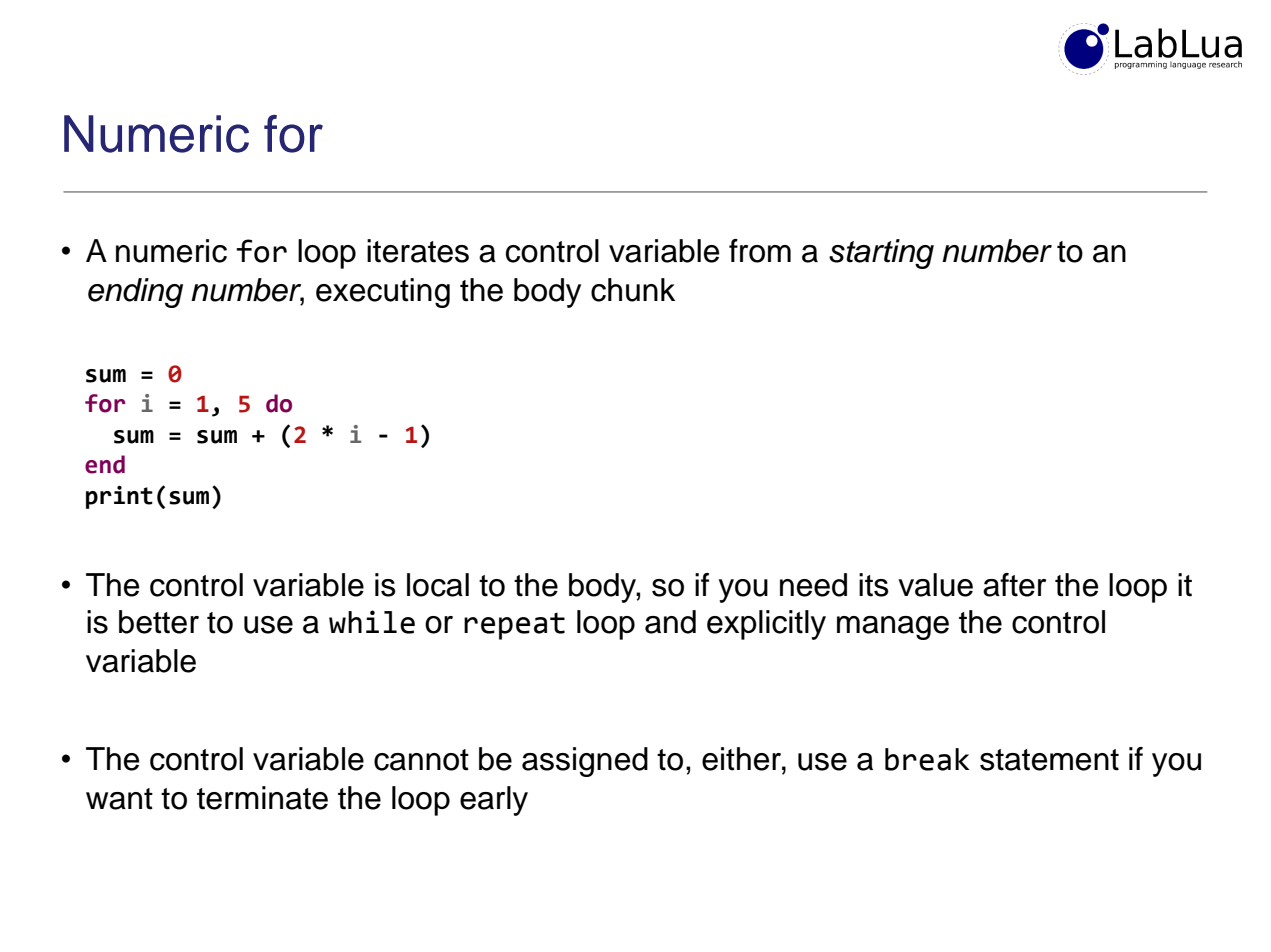 This page has width=1271, height=952. What do you see at coordinates (927, 759) in the page?
I see `break` at bounding box center [927, 759].
